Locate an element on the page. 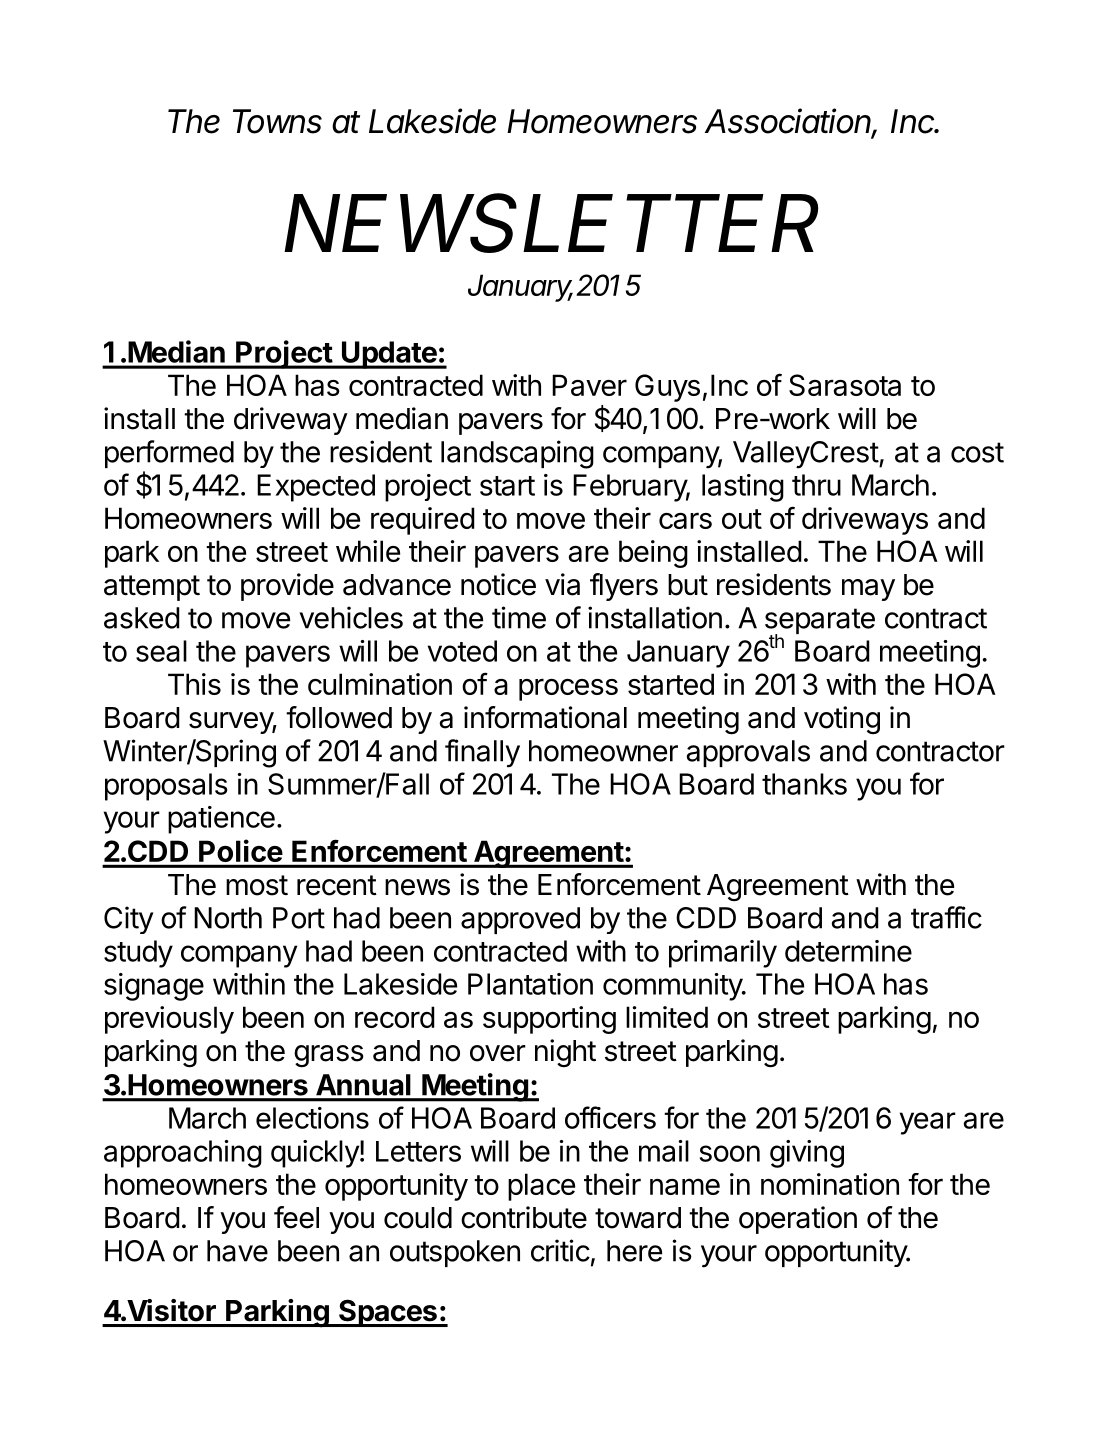  Update is located at coordinates (389, 355).
